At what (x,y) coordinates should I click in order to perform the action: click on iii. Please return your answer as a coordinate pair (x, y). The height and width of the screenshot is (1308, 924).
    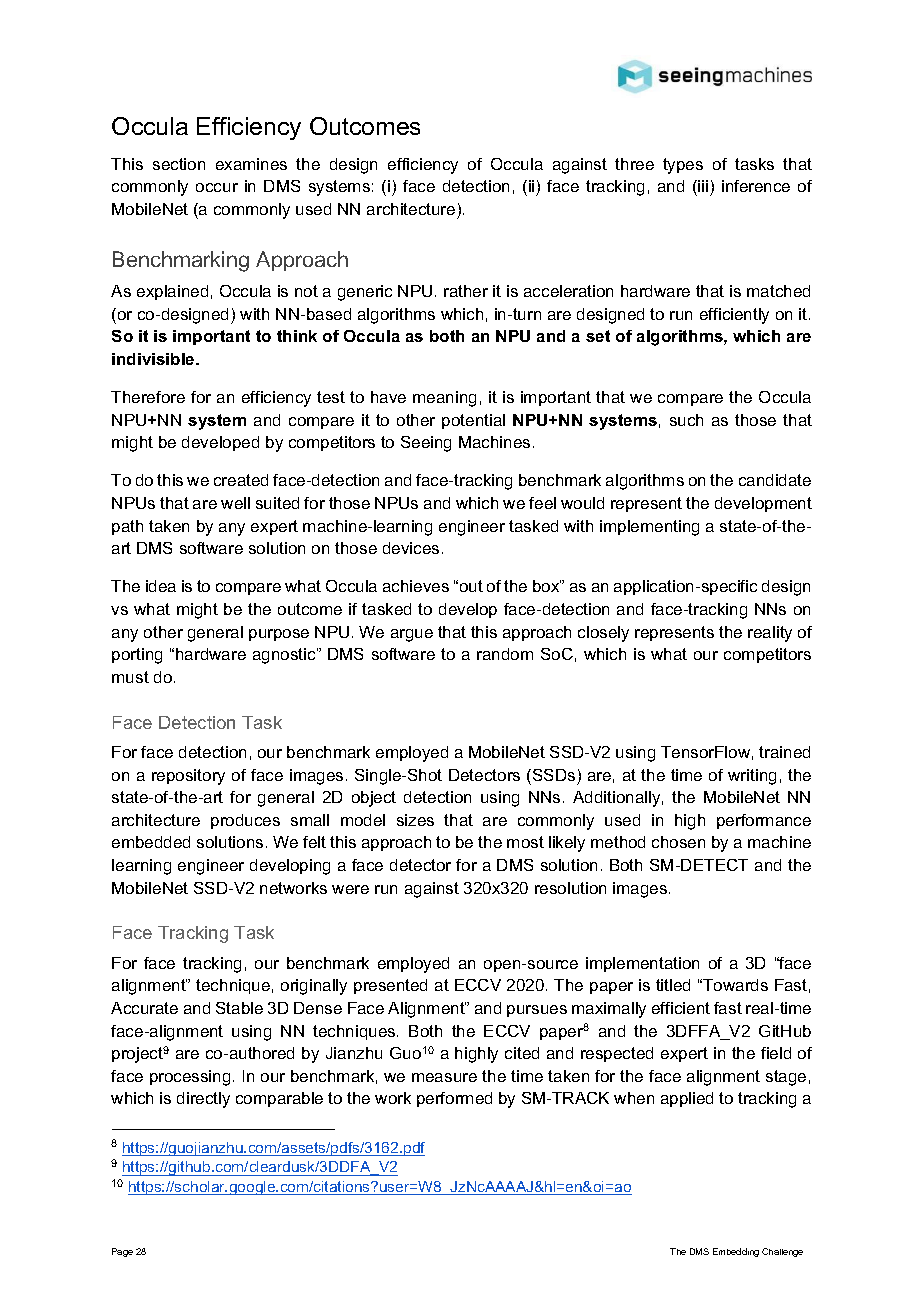
    Looking at the image, I should click on (702, 186).
